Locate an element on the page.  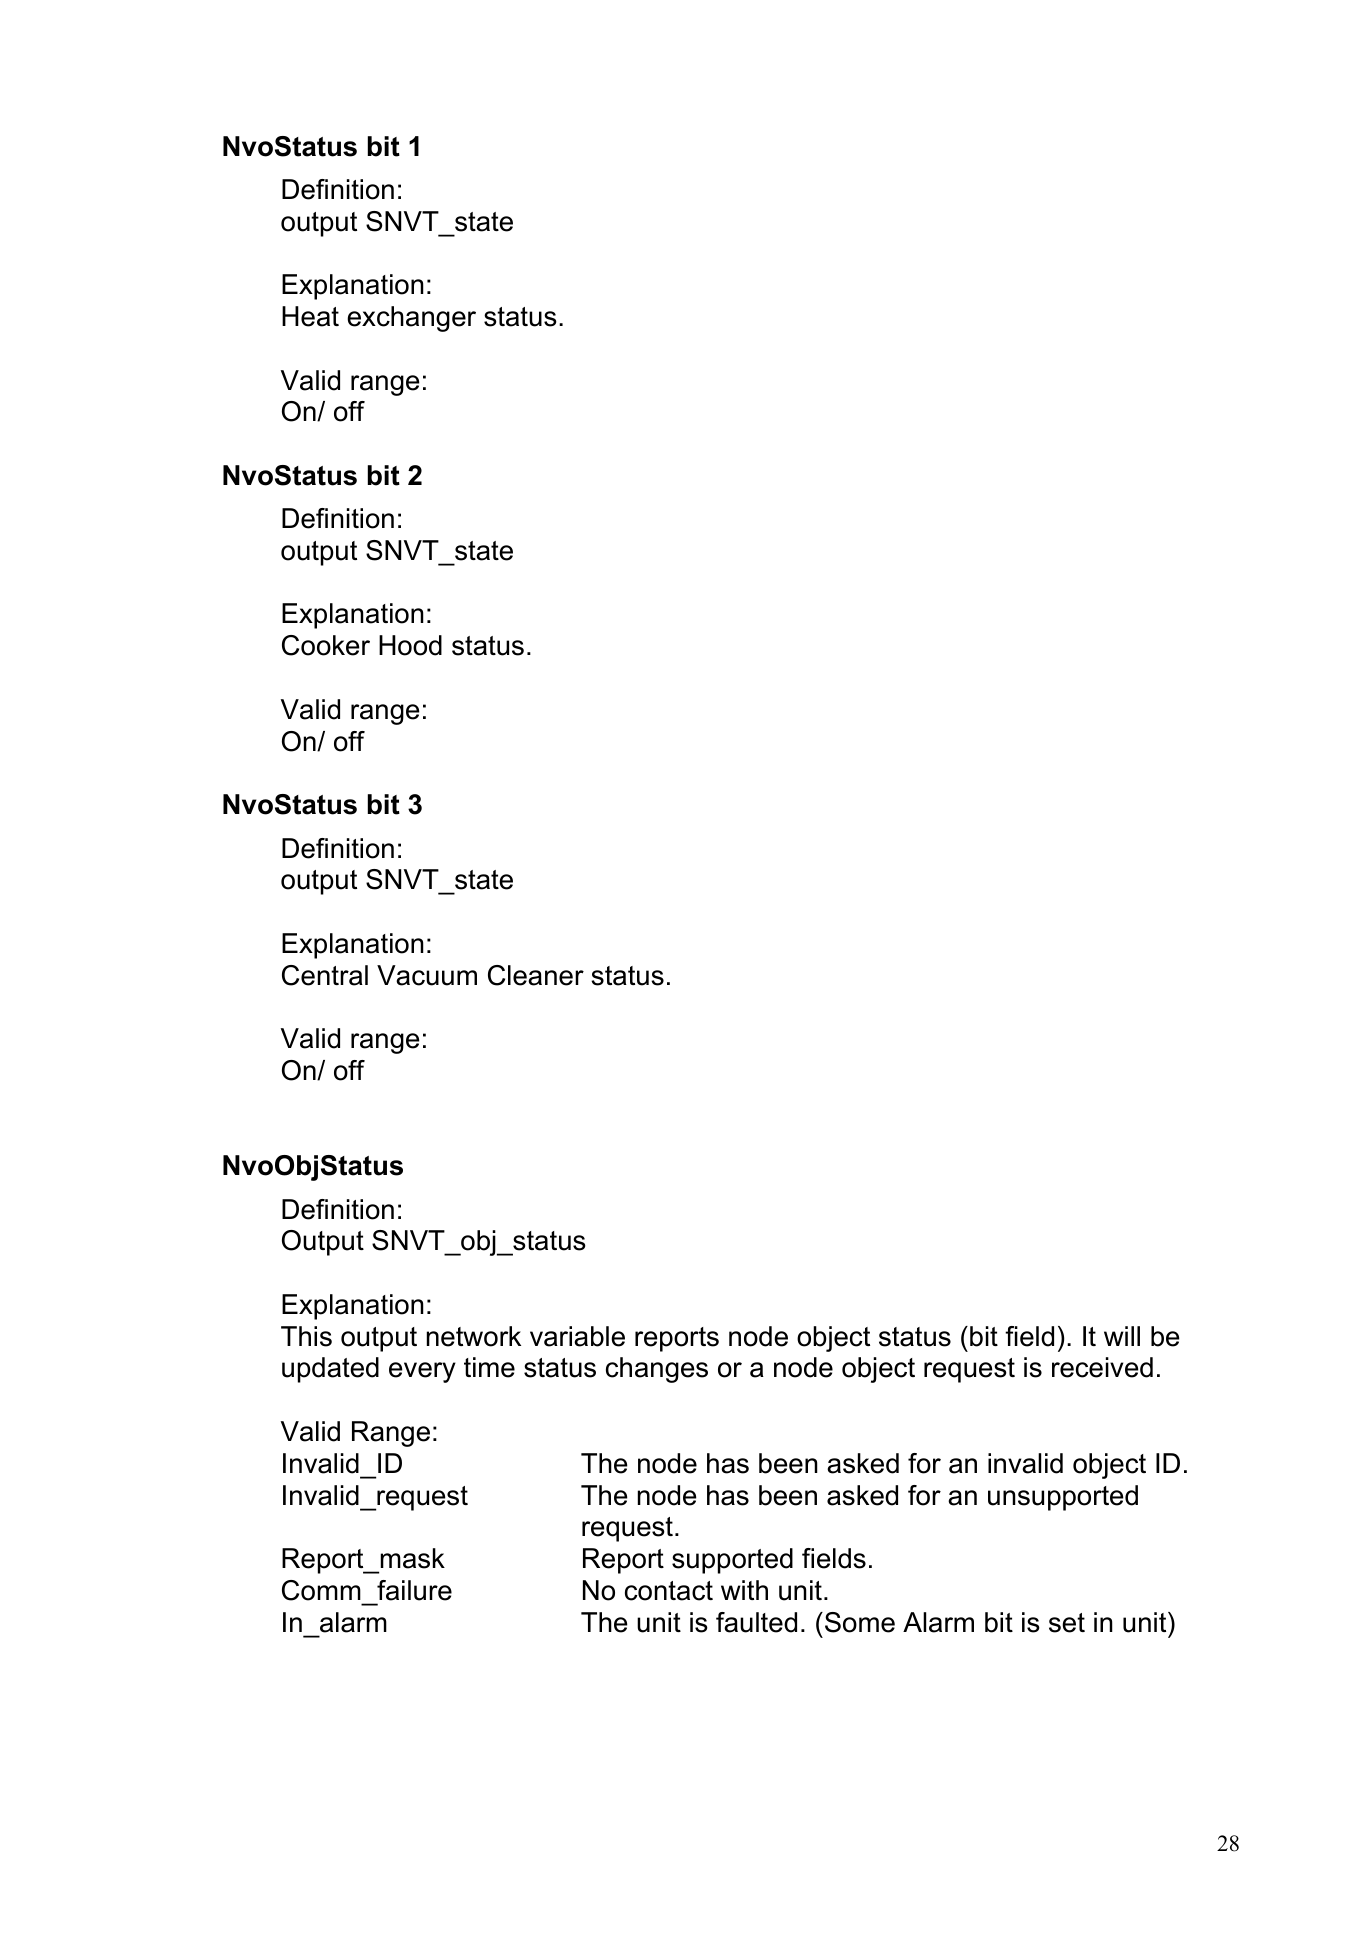
received is located at coordinates (1102, 1367).
